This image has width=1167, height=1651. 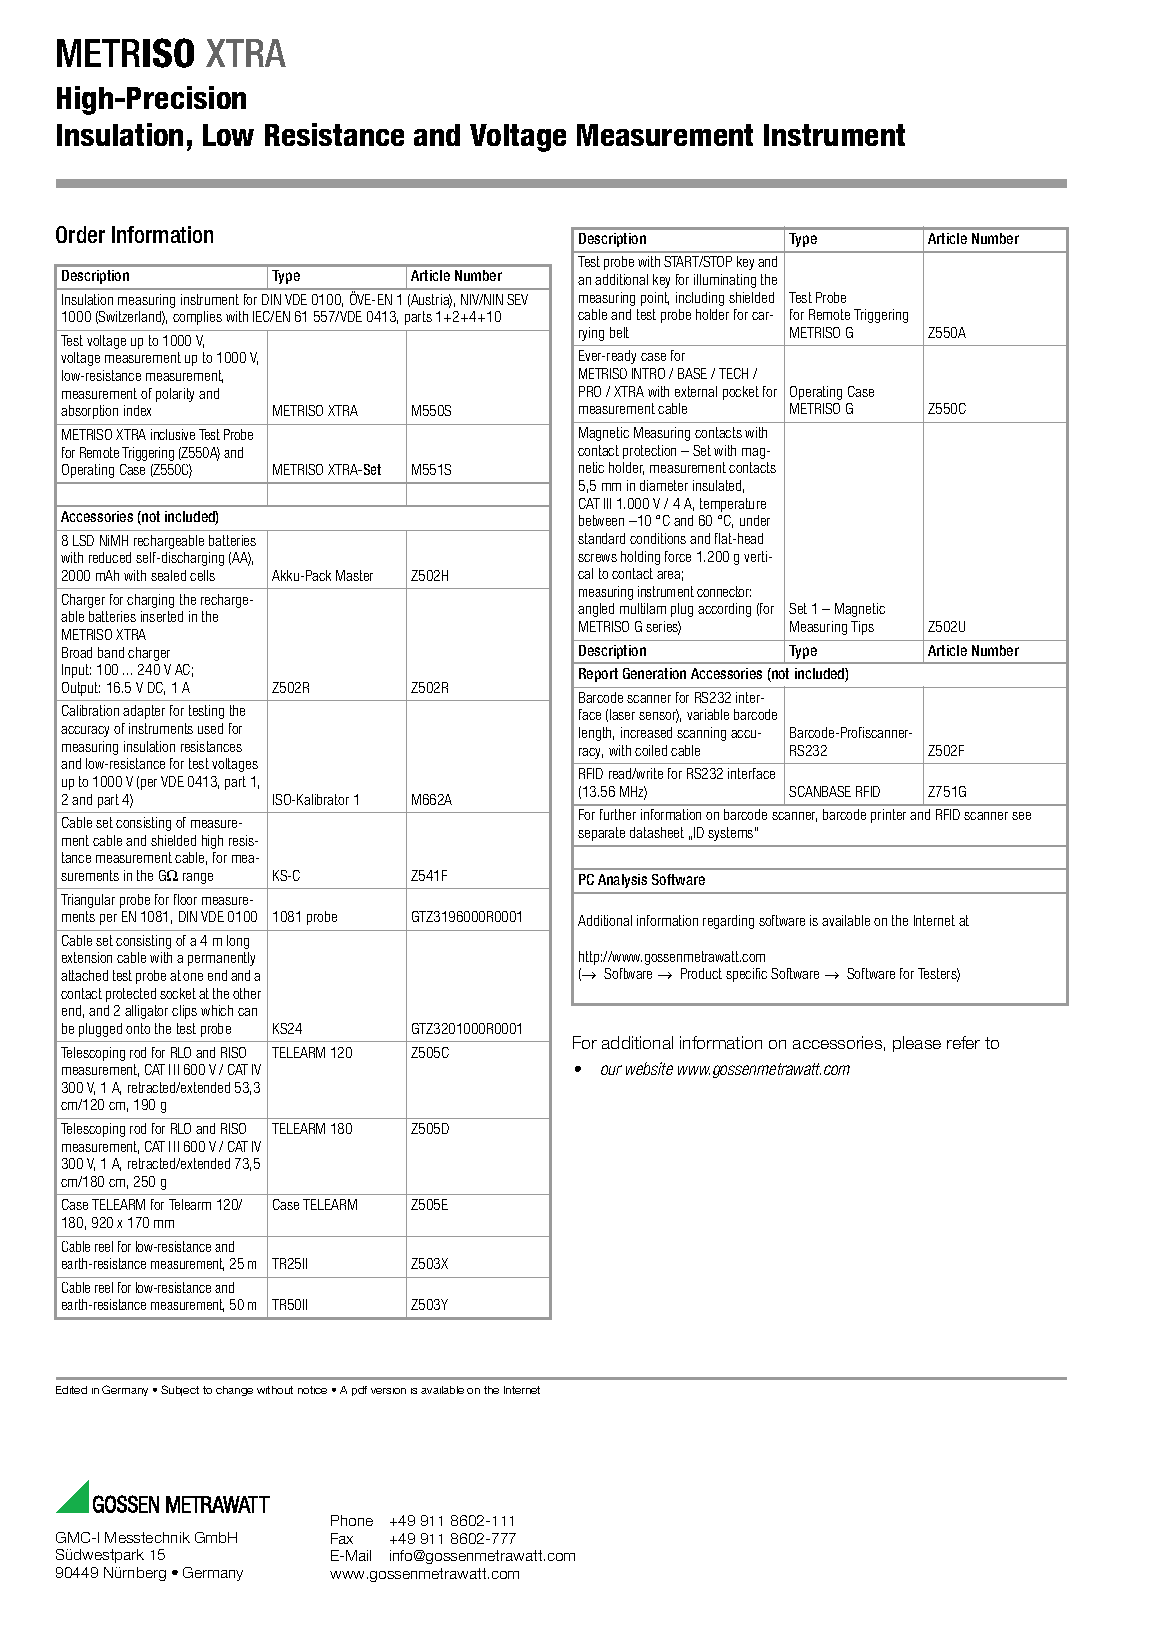 What do you see at coordinates (725, 281) in the image?
I see `illuminating` at bounding box center [725, 281].
